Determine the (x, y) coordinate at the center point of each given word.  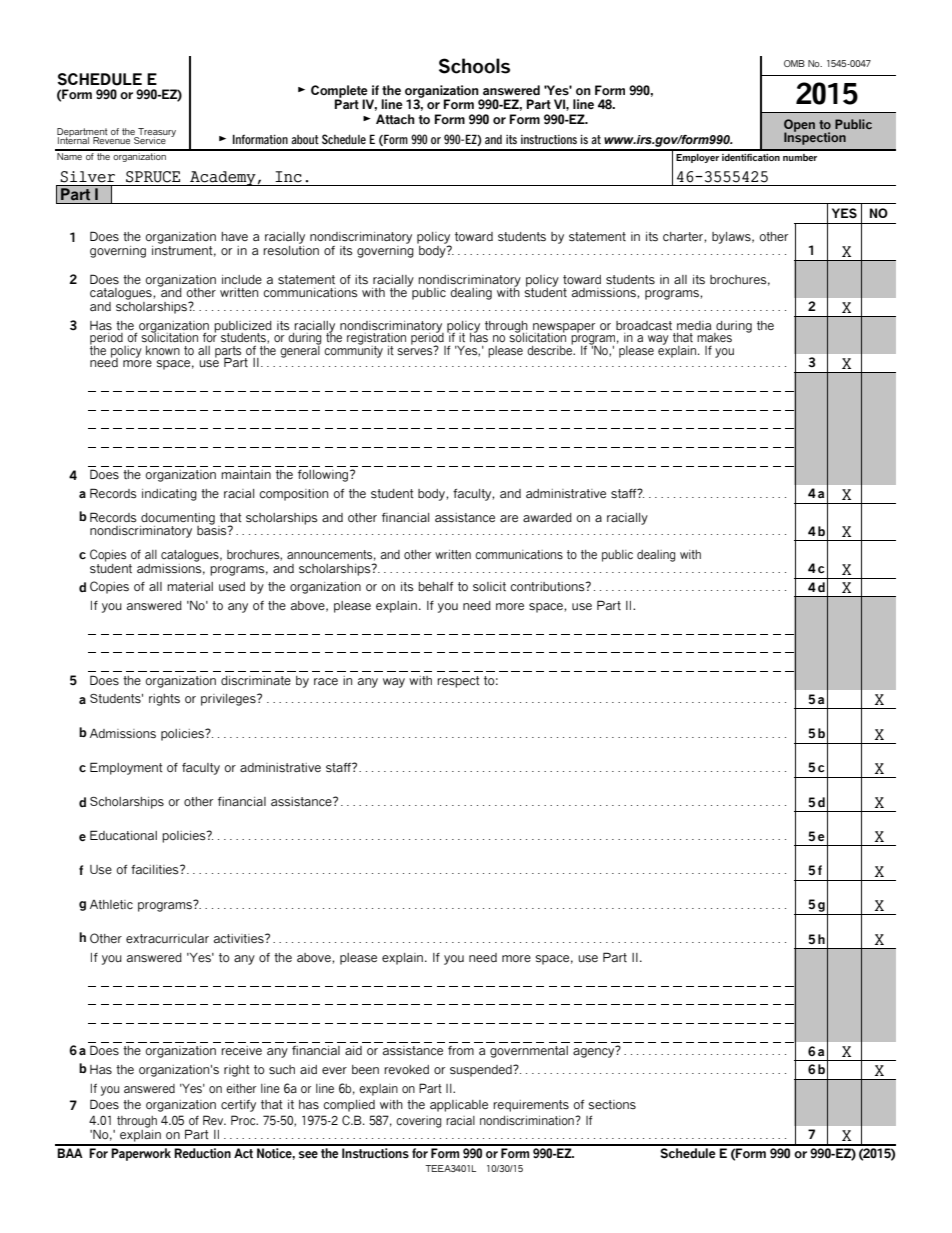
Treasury (156, 133)
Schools (474, 66)
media (694, 325)
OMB (794, 63)
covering (418, 1122)
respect (458, 682)
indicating (169, 495)
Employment (126, 768)
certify (238, 1106)
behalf (436, 586)
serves (416, 351)
